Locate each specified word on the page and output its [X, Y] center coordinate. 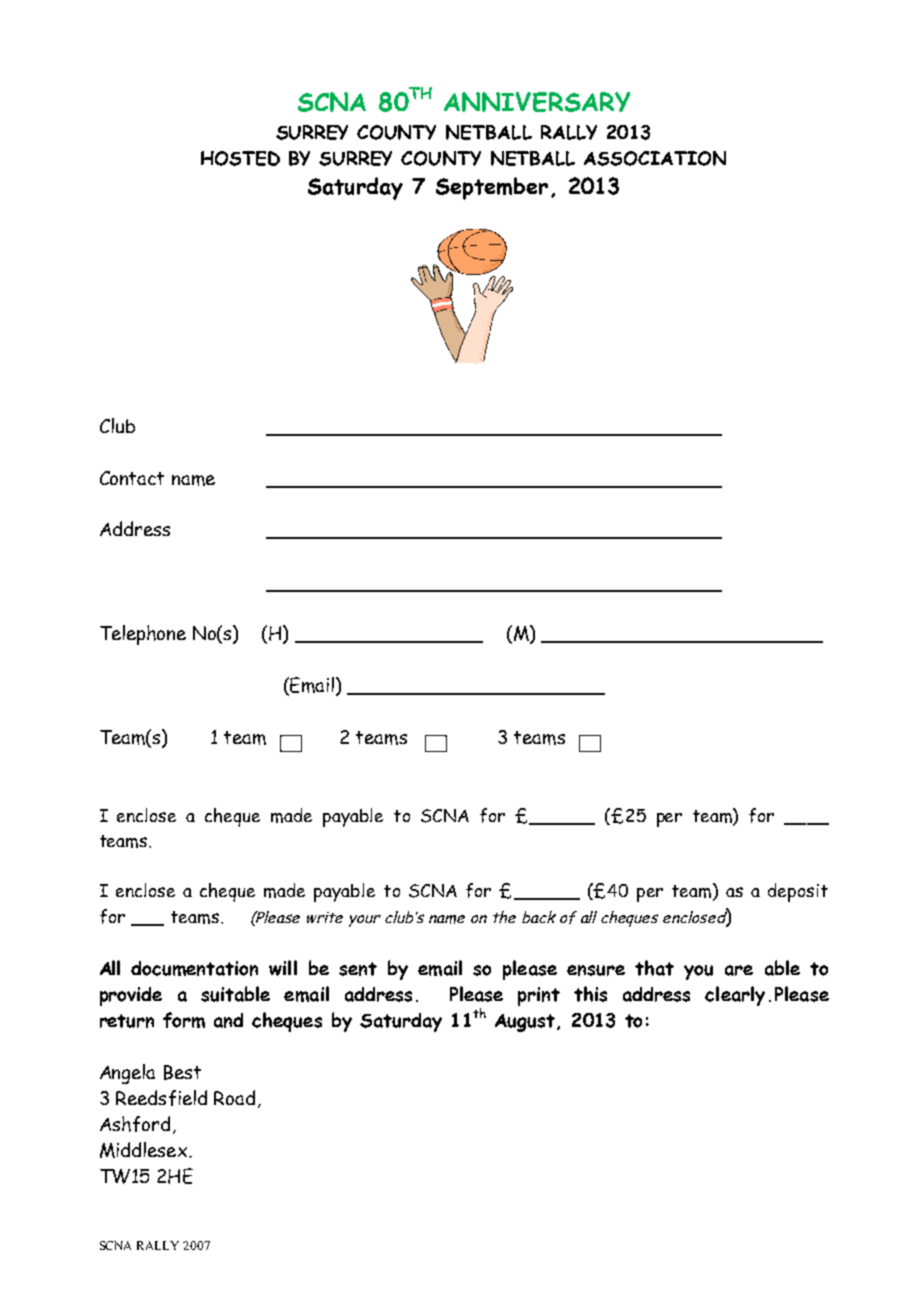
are [739, 970]
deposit [798, 892]
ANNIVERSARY [537, 102]
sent [358, 969]
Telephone [143, 635]
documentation [194, 968]
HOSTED [240, 158]
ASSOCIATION [655, 158]
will [283, 968]
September [492, 188]
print [539, 996]
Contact [132, 478]
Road [234, 1097]
